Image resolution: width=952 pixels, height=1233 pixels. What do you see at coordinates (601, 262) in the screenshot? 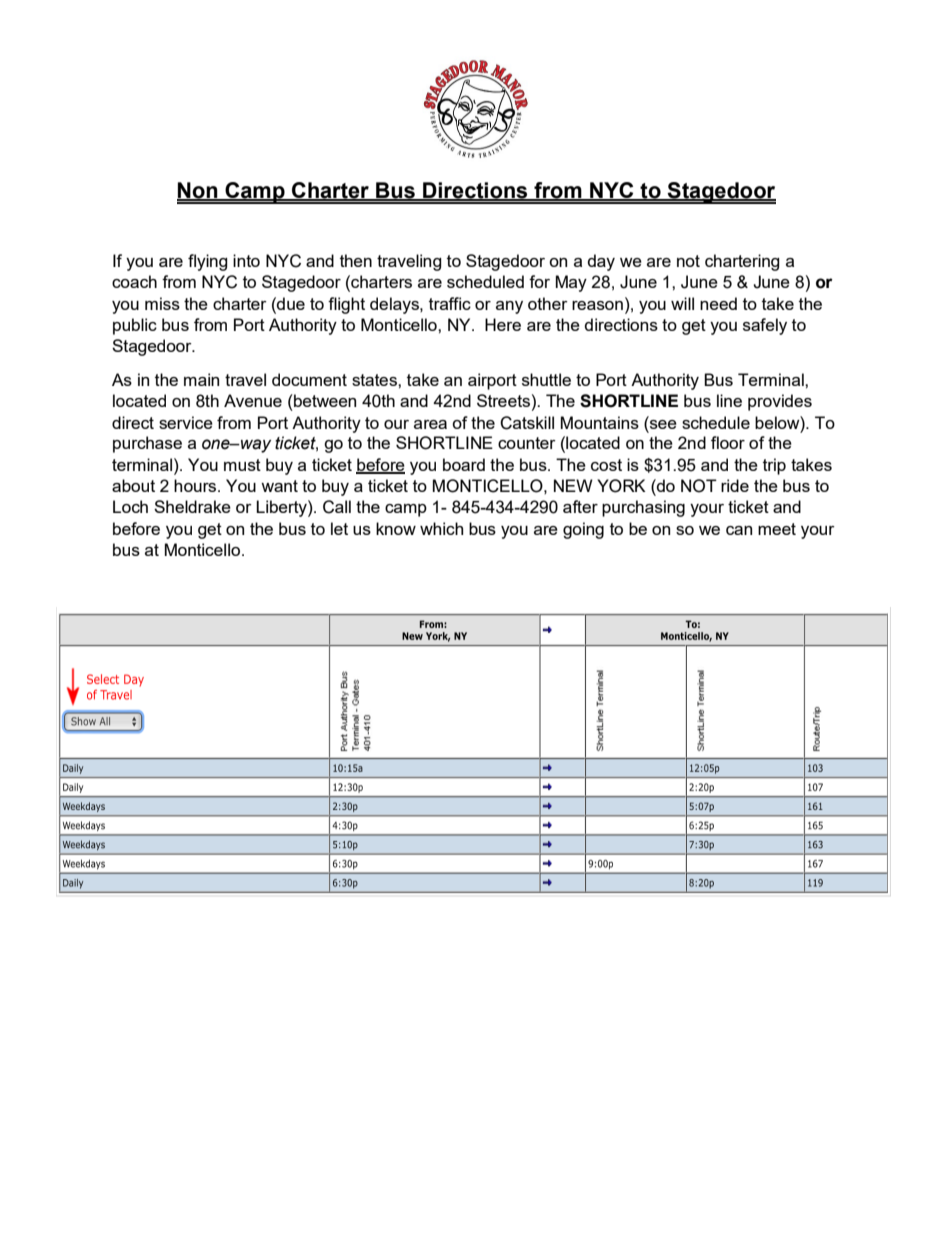
I see `day` at bounding box center [601, 262].
